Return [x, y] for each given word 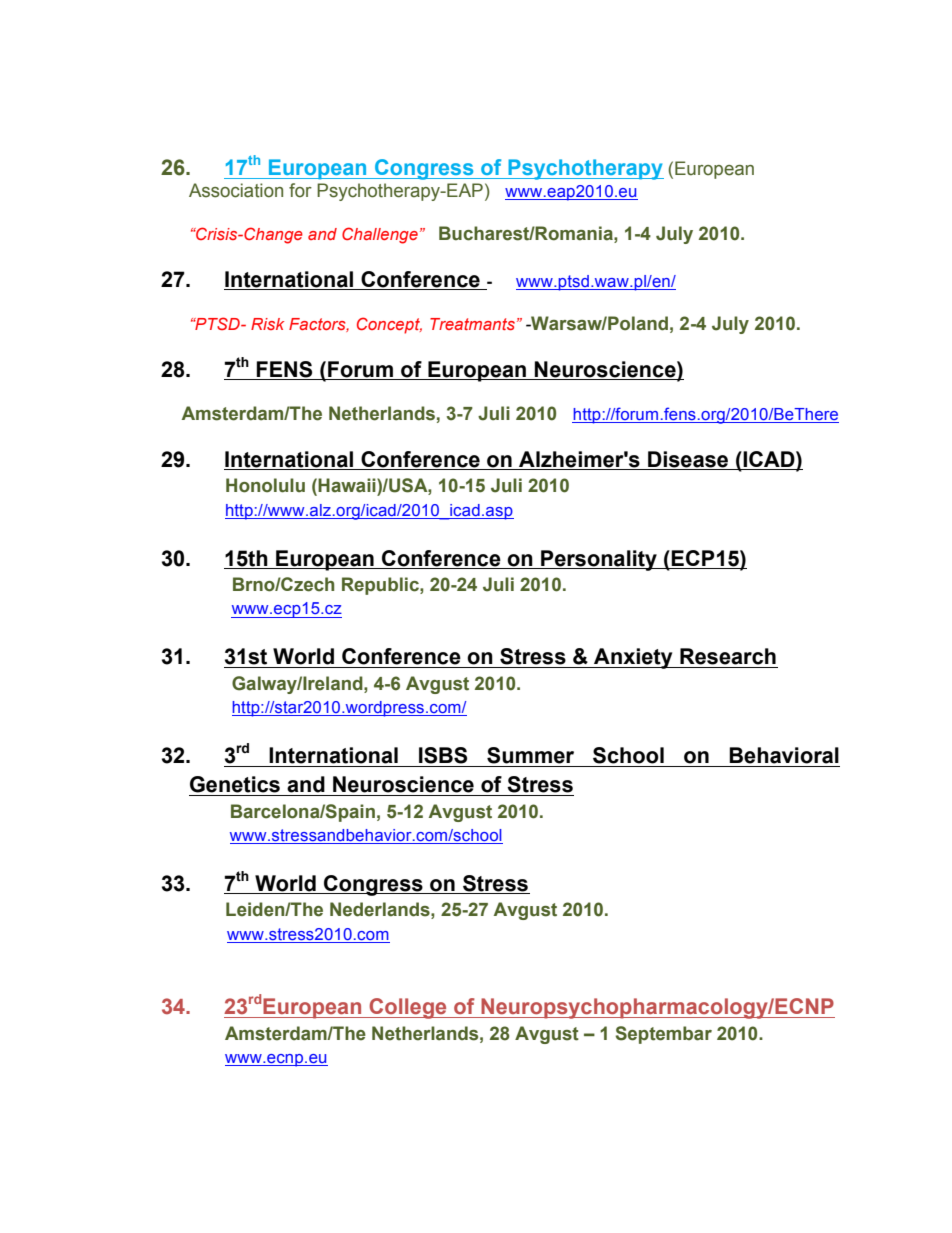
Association [236, 190]
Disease [688, 459]
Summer [530, 755]
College [408, 1008]
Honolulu [265, 485]
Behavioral [784, 755]
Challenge [380, 235]
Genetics [235, 784]
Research [728, 656]
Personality [599, 560]
